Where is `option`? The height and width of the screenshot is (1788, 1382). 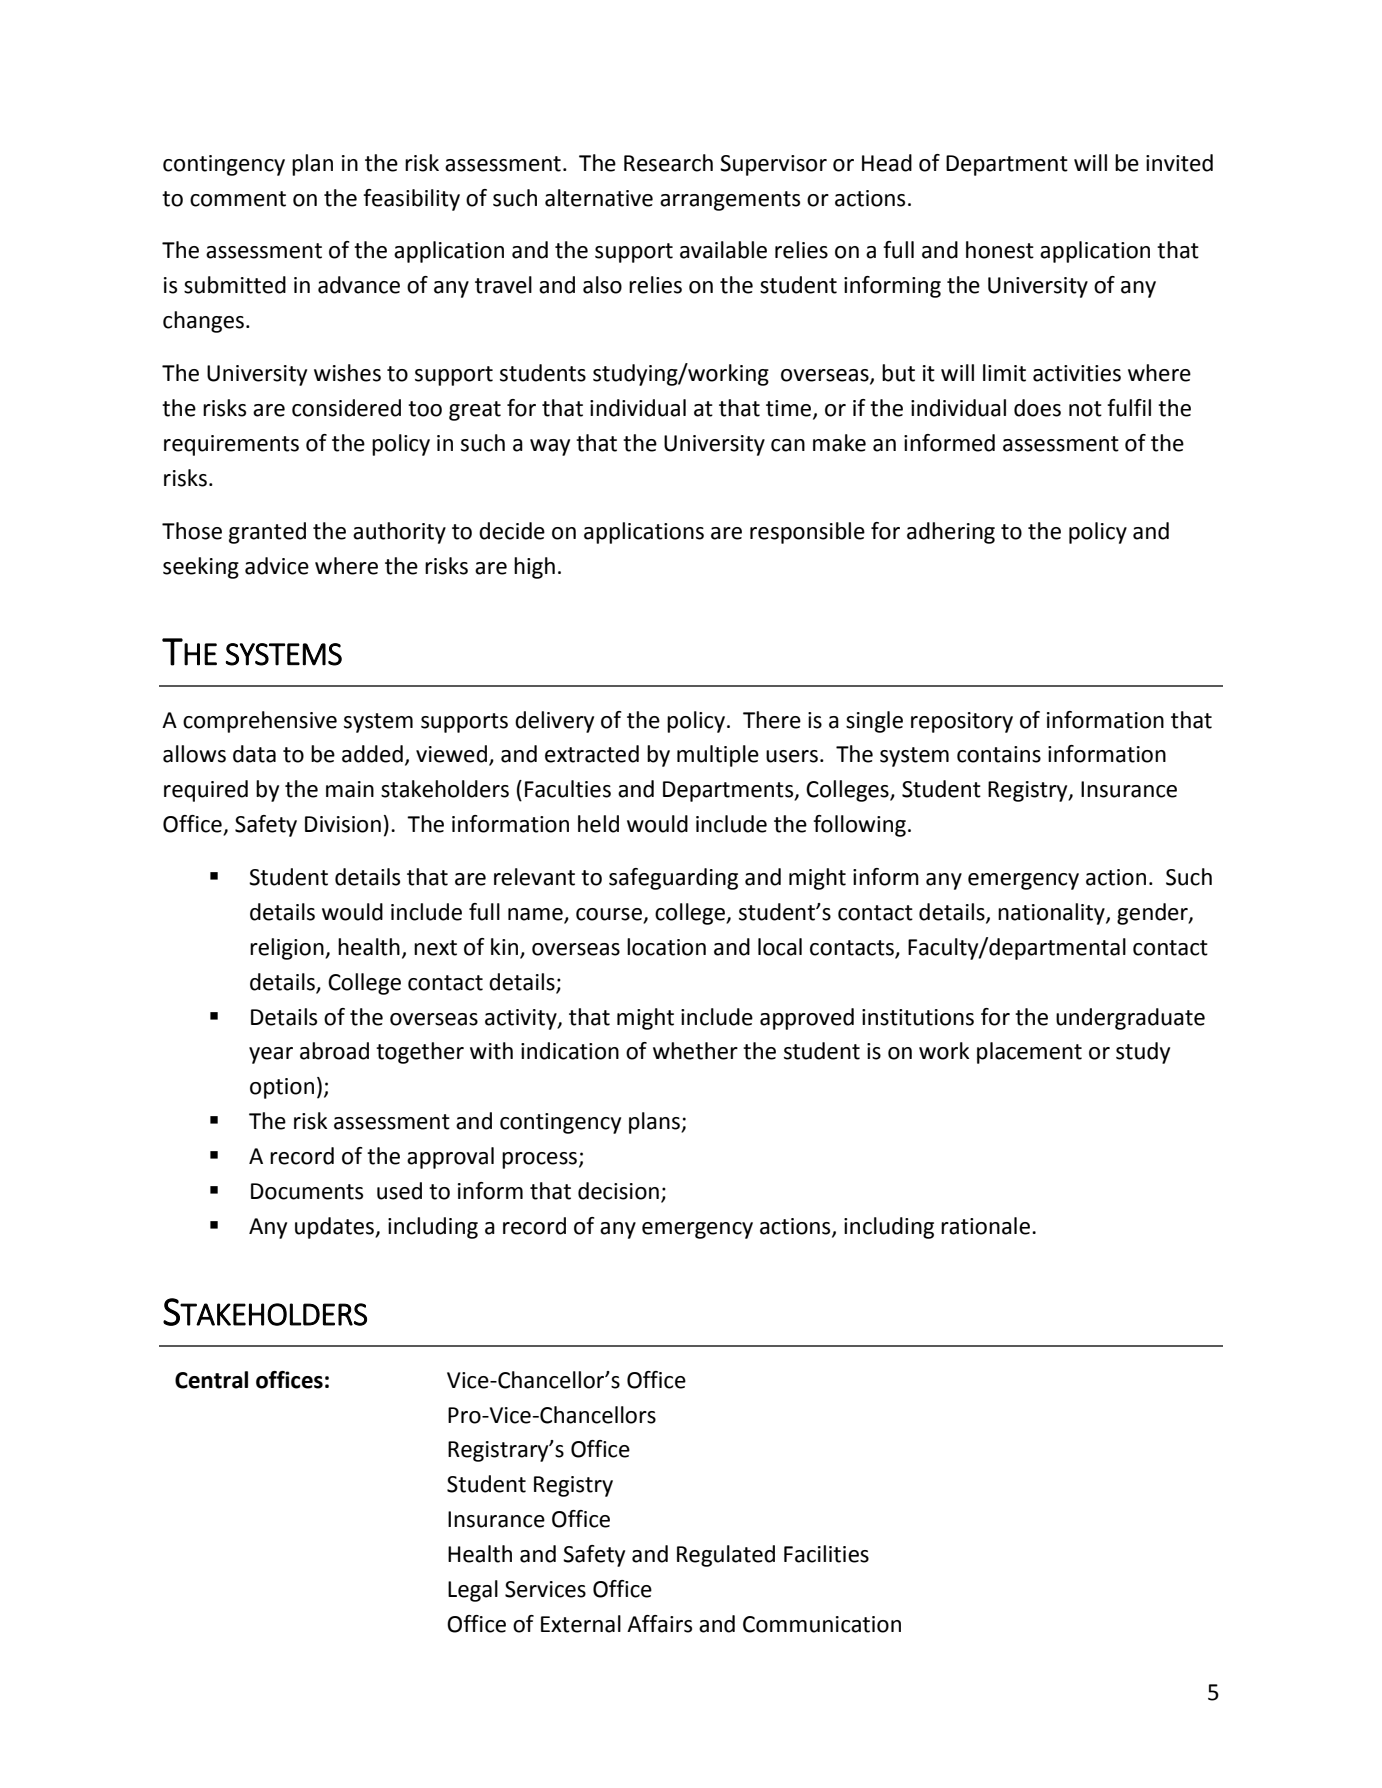 option is located at coordinates (282, 1088).
